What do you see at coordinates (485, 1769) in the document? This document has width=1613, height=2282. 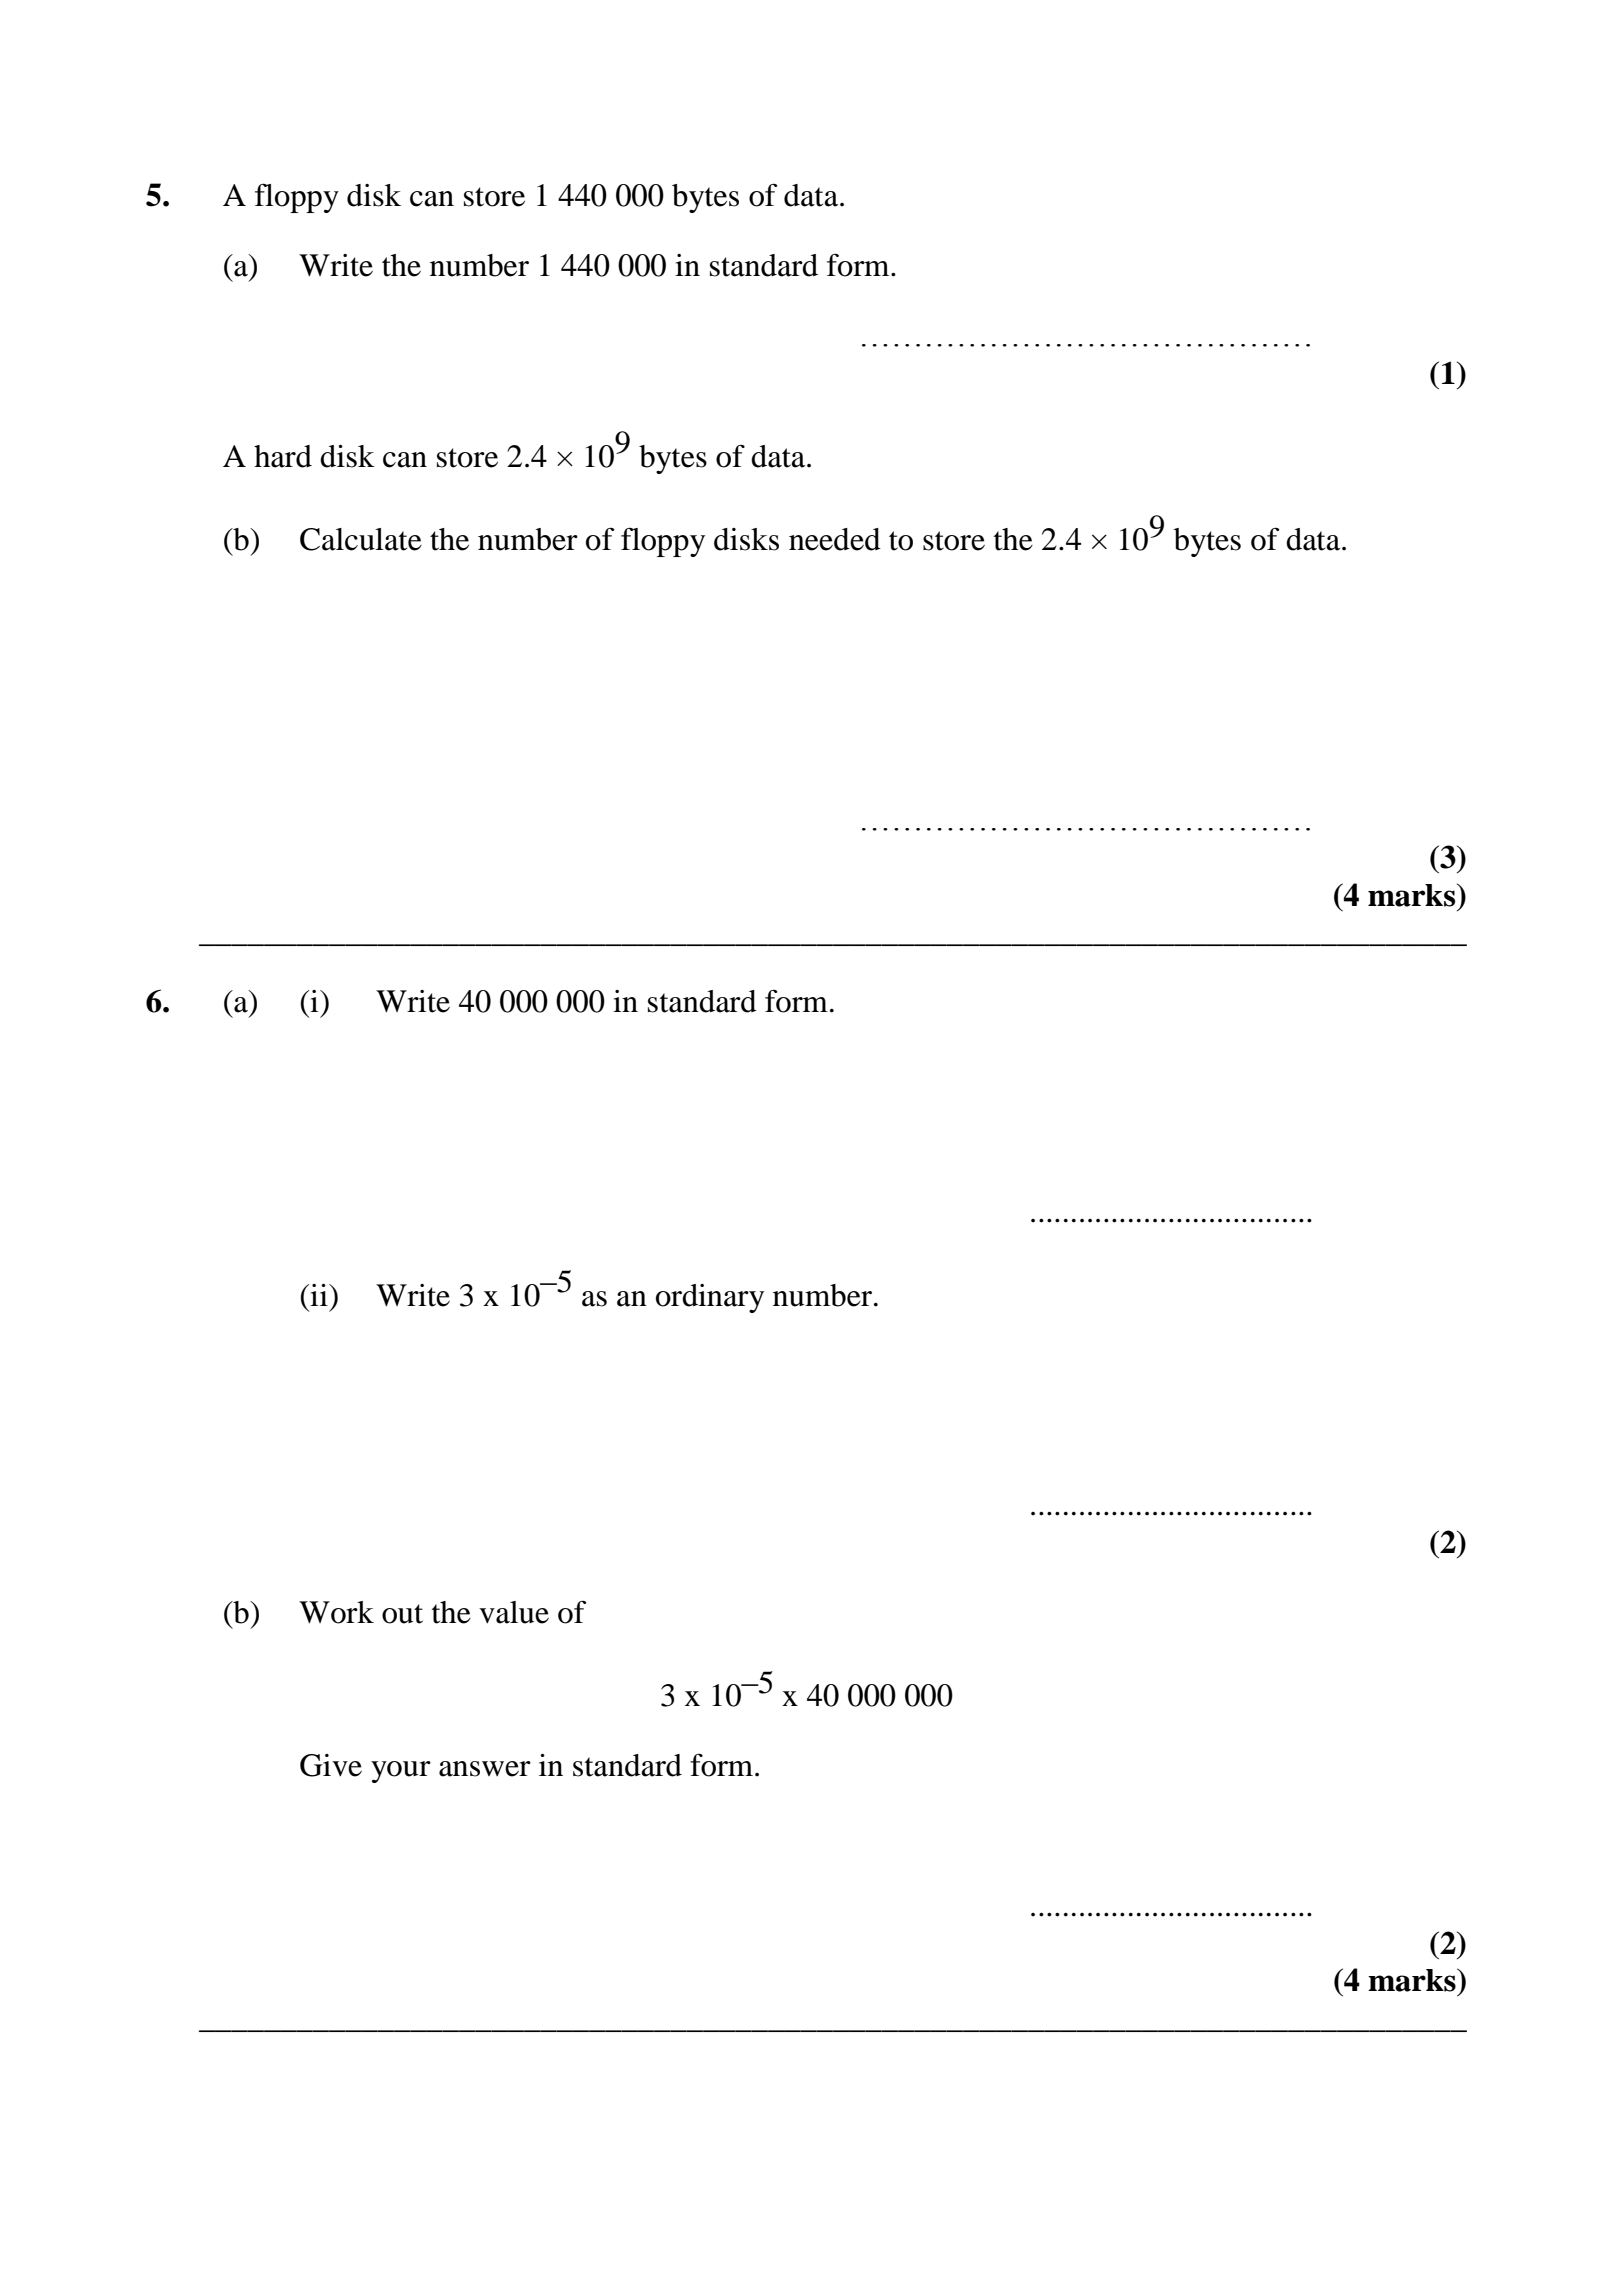 I see `answer` at bounding box center [485, 1769].
